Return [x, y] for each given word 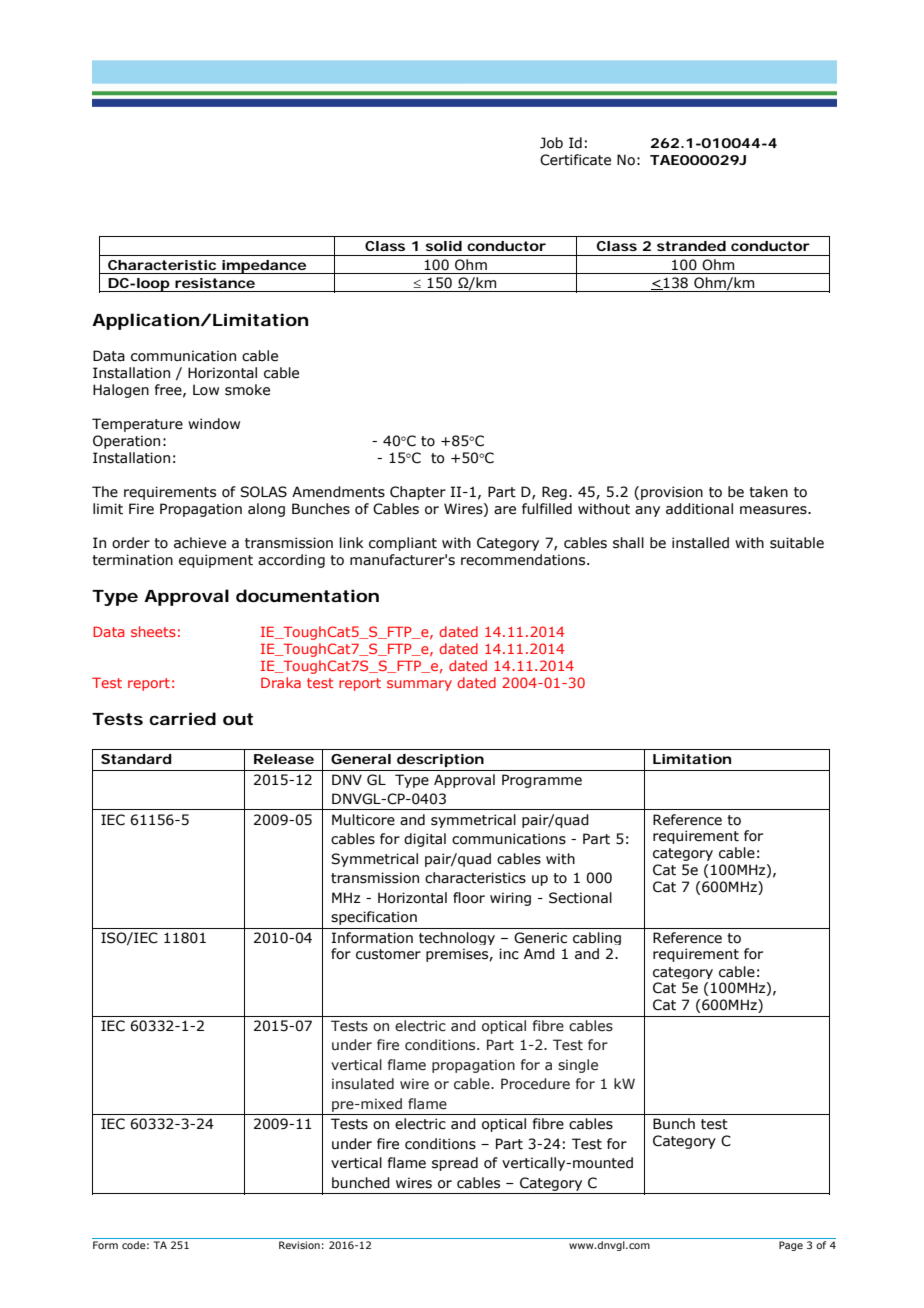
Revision [299, 1245]
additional [699, 509]
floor [469, 898]
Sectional [580, 898]
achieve [200, 543]
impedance [263, 267]
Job [551, 143]
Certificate [575, 160]
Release [284, 759]
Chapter [418, 493]
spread [455, 1164]
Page [791, 1246]
